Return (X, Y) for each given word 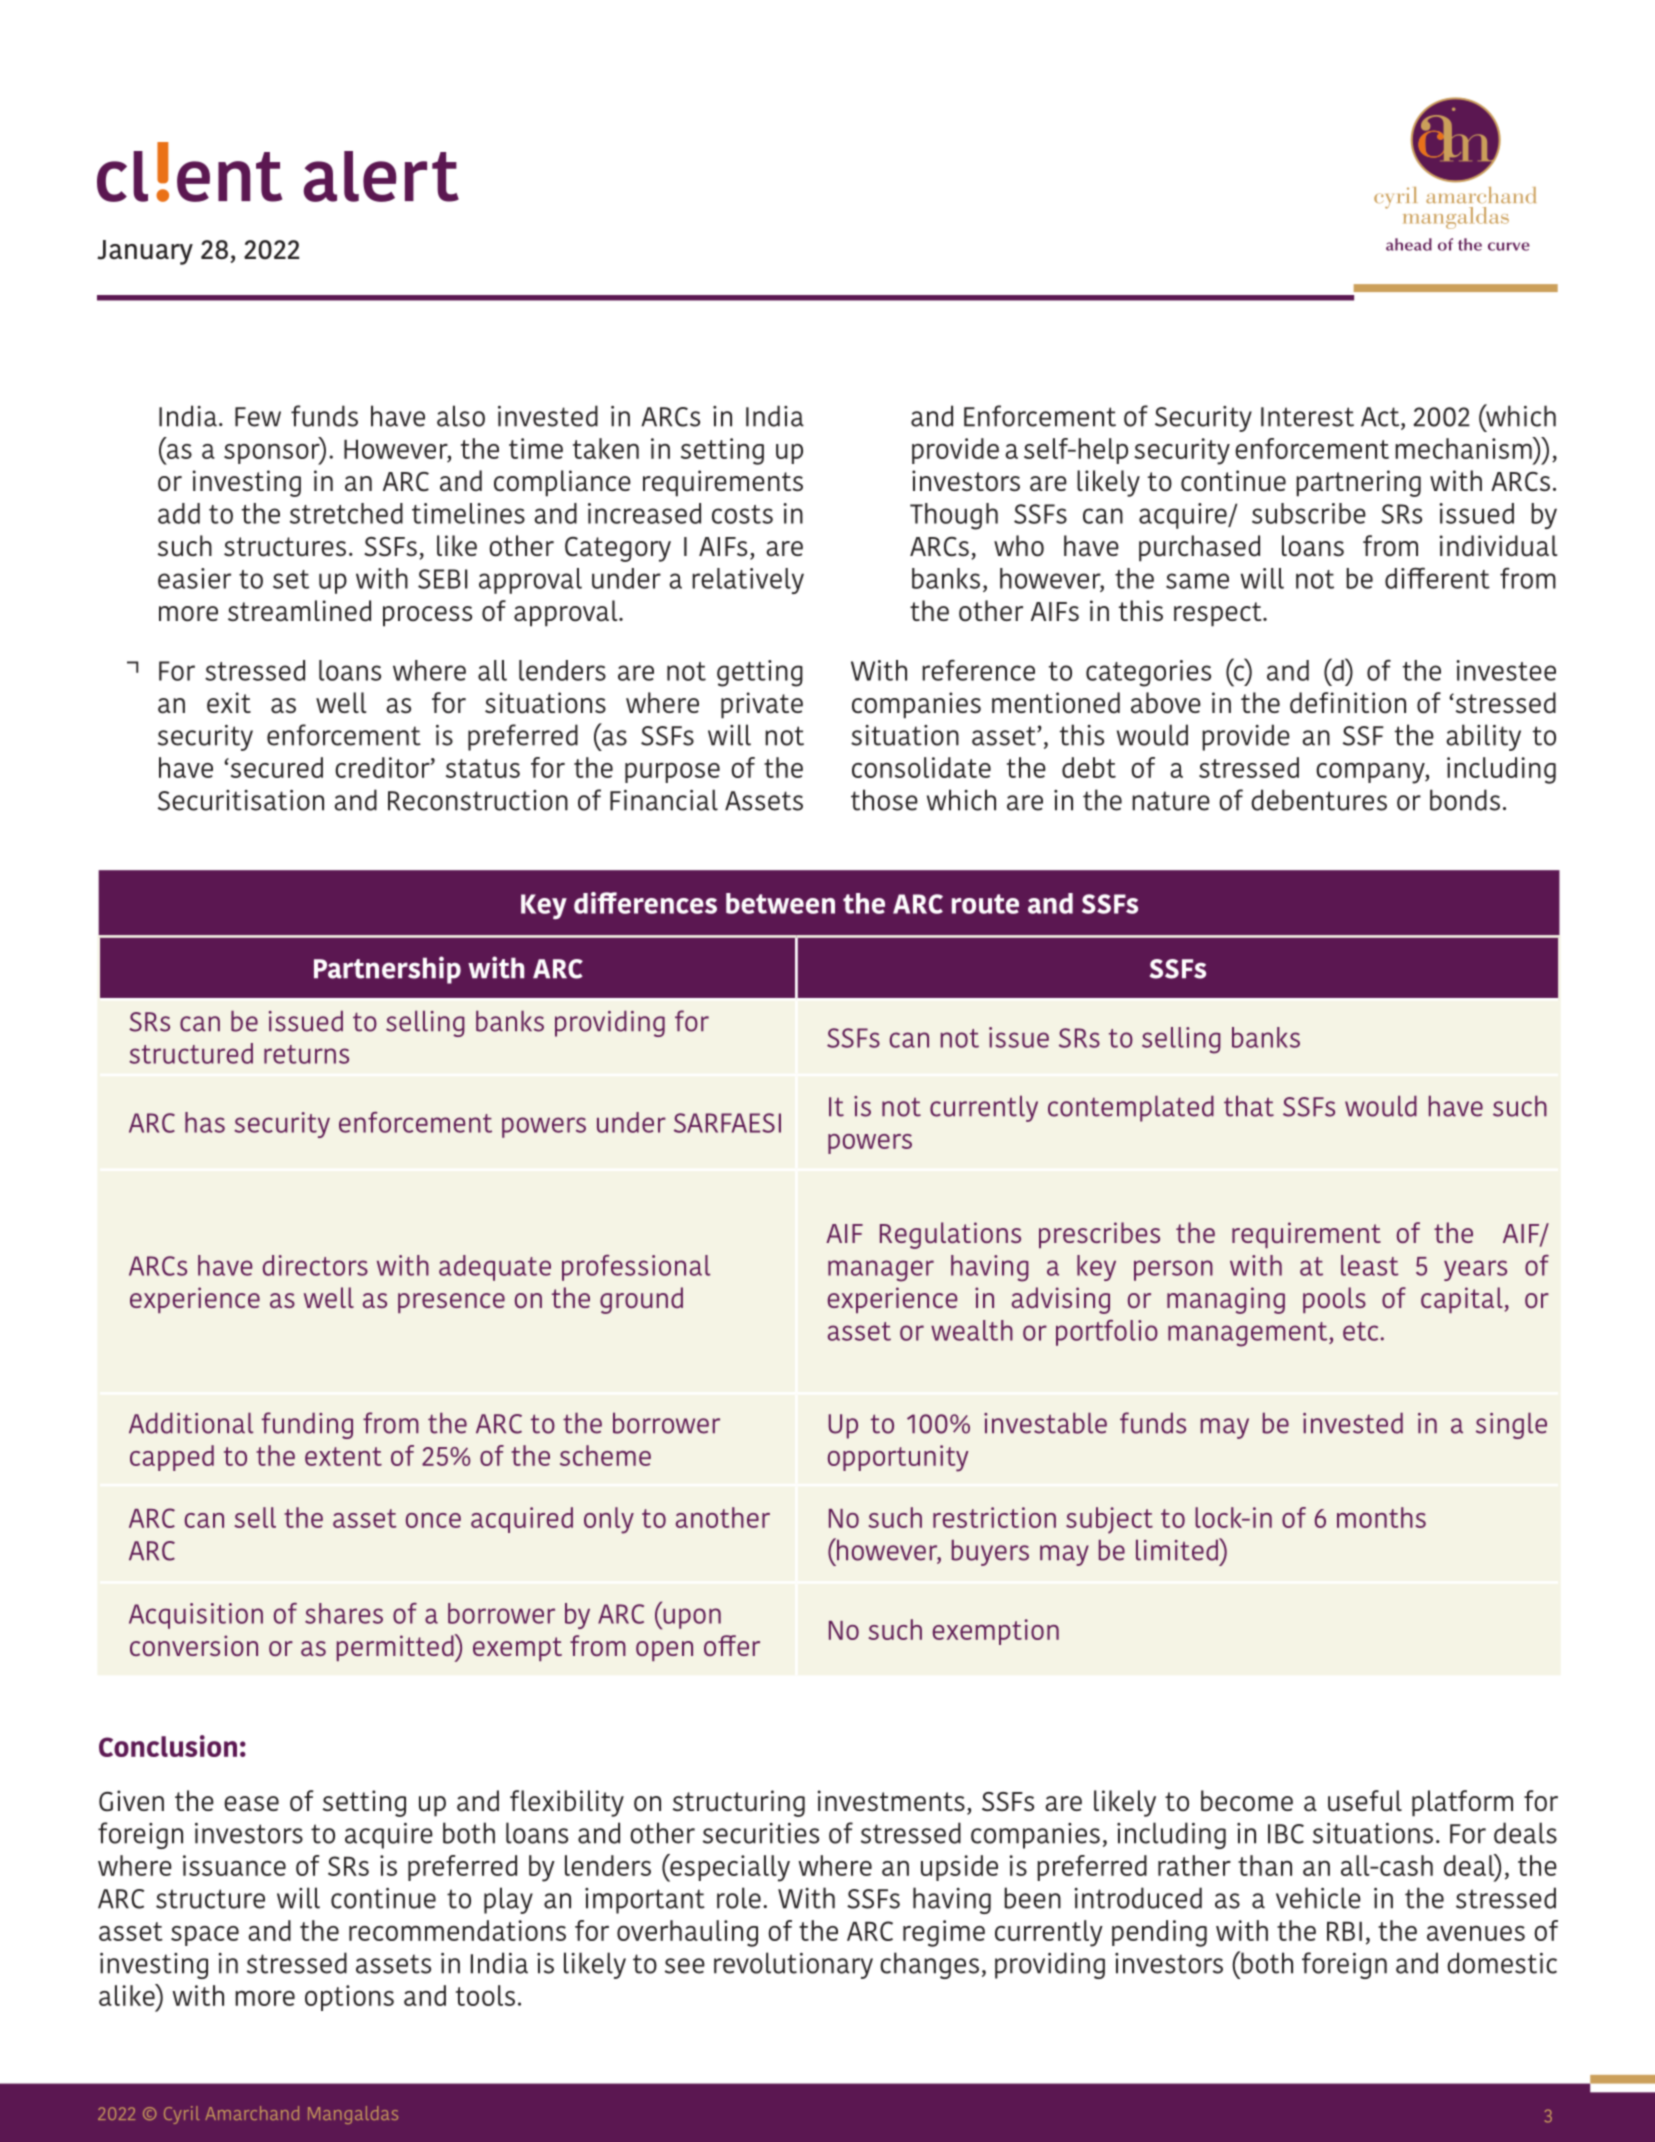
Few (258, 417)
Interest (1307, 417)
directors (315, 1265)
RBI (1344, 1931)
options (349, 1998)
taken (606, 448)
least (1370, 1265)
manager (881, 1271)
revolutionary (793, 1965)
